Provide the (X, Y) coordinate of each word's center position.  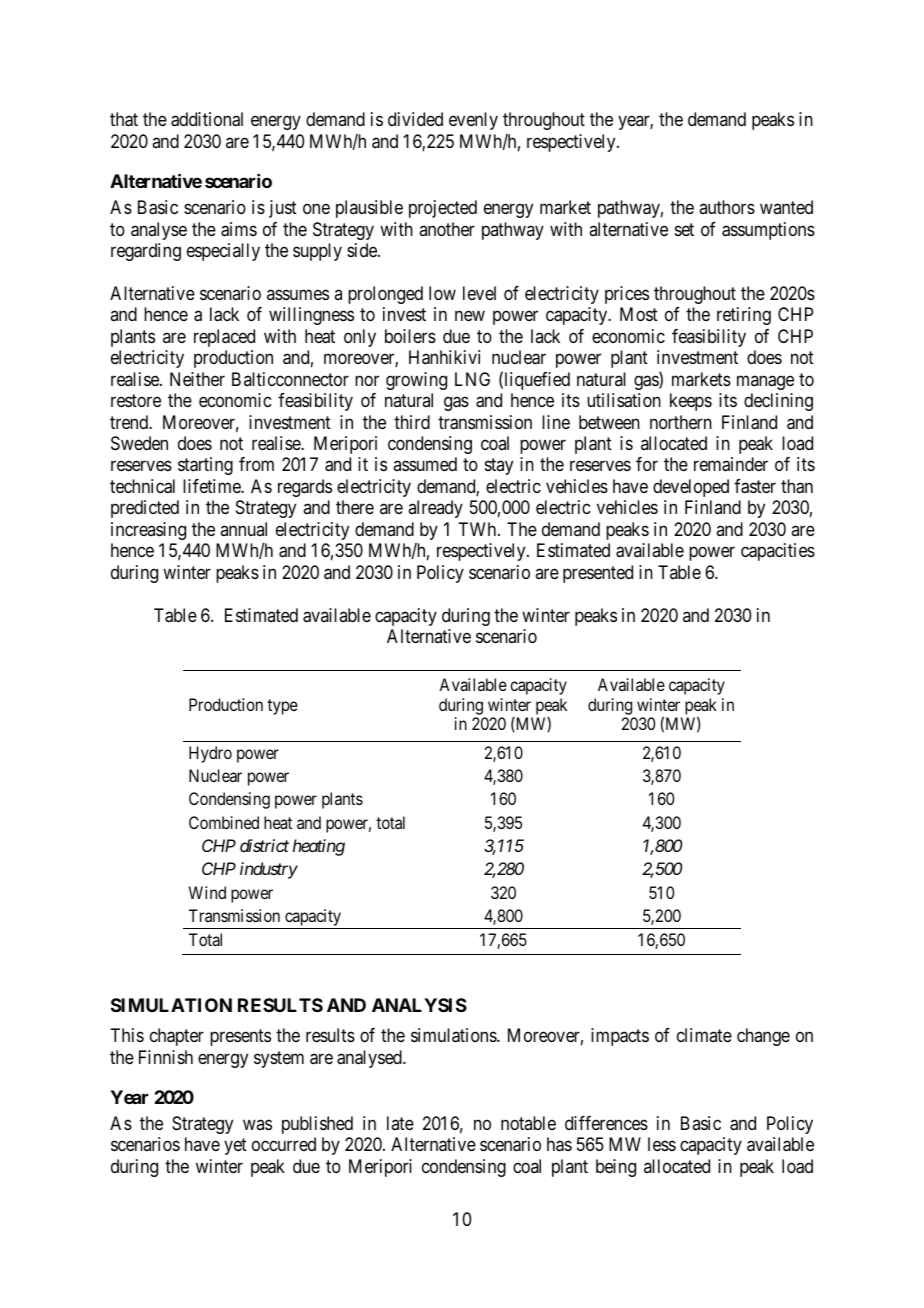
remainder (731, 464)
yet (235, 1147)
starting (205, 466)
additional (207, 119)
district (264, 845)
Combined (224, 822)
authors (727, 207)
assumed (425, 464)
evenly (473, 121)
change (763, 1037)
